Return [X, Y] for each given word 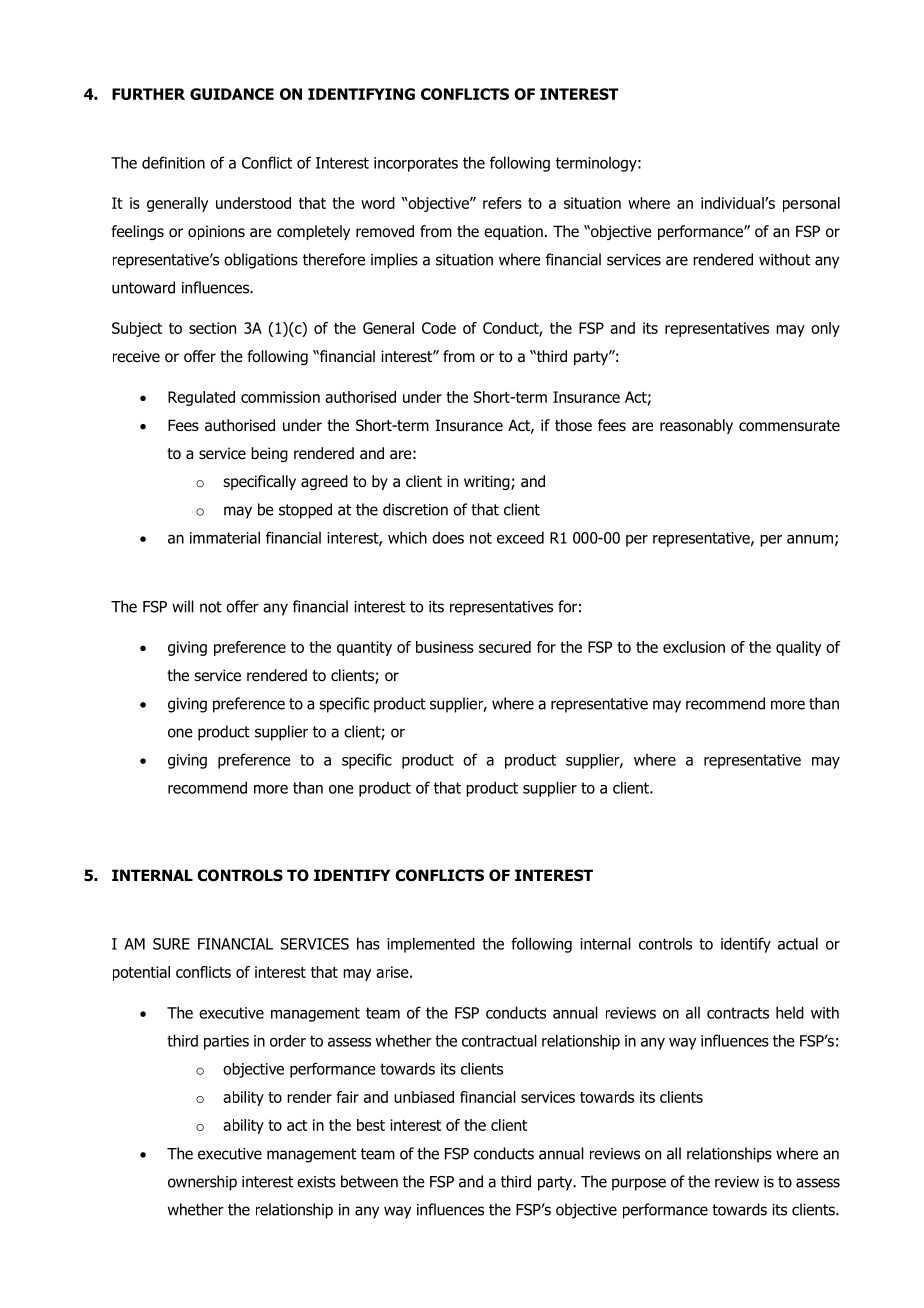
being [269, 454]
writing [488, 482]
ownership [202, 1183]
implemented [431, 945]
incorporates [416, 164]
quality [798, 648]
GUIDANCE [232, 94]
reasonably [696, 426]
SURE [171, 944]
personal [811, 204]
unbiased [424, 1097]
